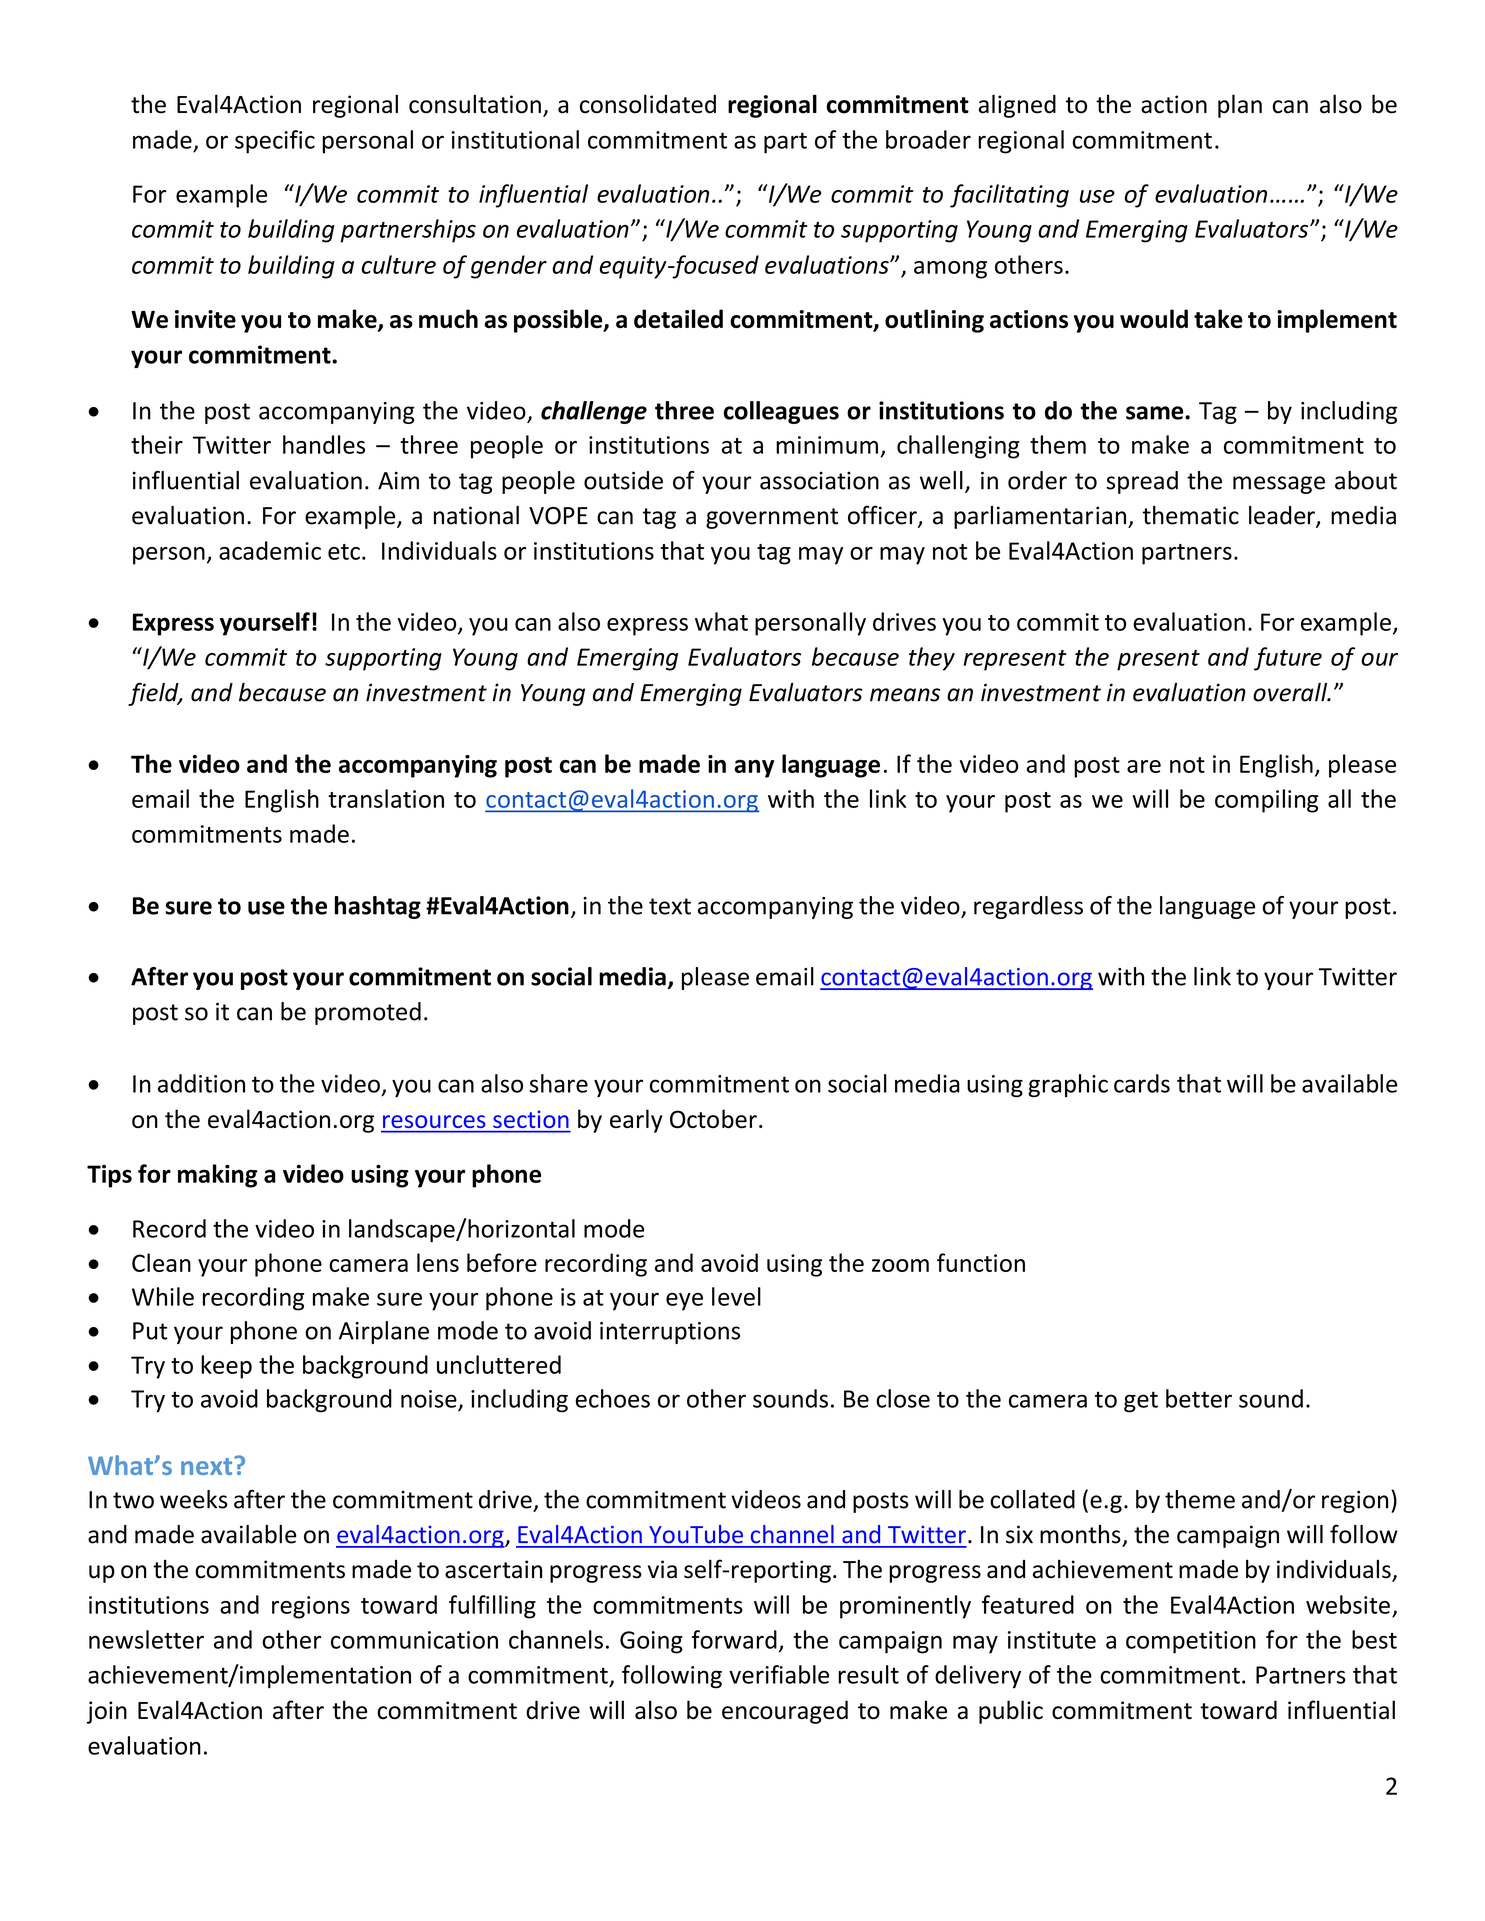  What do you see at coordinates (1017, 106) in the screenshot?
I see `aligned` at bounding box center [1017, 106].
